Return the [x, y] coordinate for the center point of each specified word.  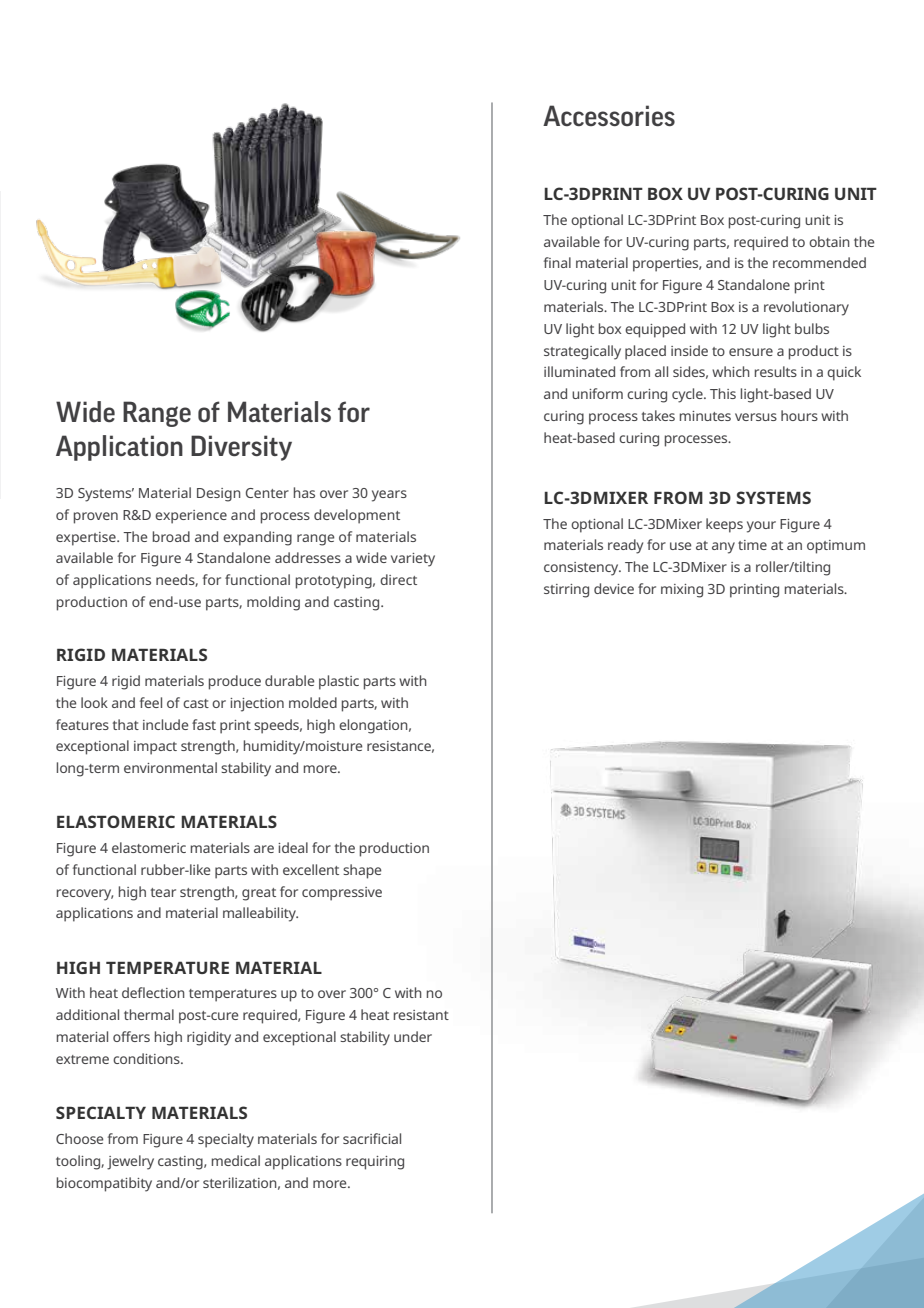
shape [362, 871]
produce [235, 682]
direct [398, 579]
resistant [421, 1015]
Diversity [241, 448]
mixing [682, 591]
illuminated [579, 371]
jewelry [130, 1162]
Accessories [609, 116]
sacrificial [372, 1138]
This [723, 393]
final [557, 262]
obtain [829, 241]
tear [163, 892]
